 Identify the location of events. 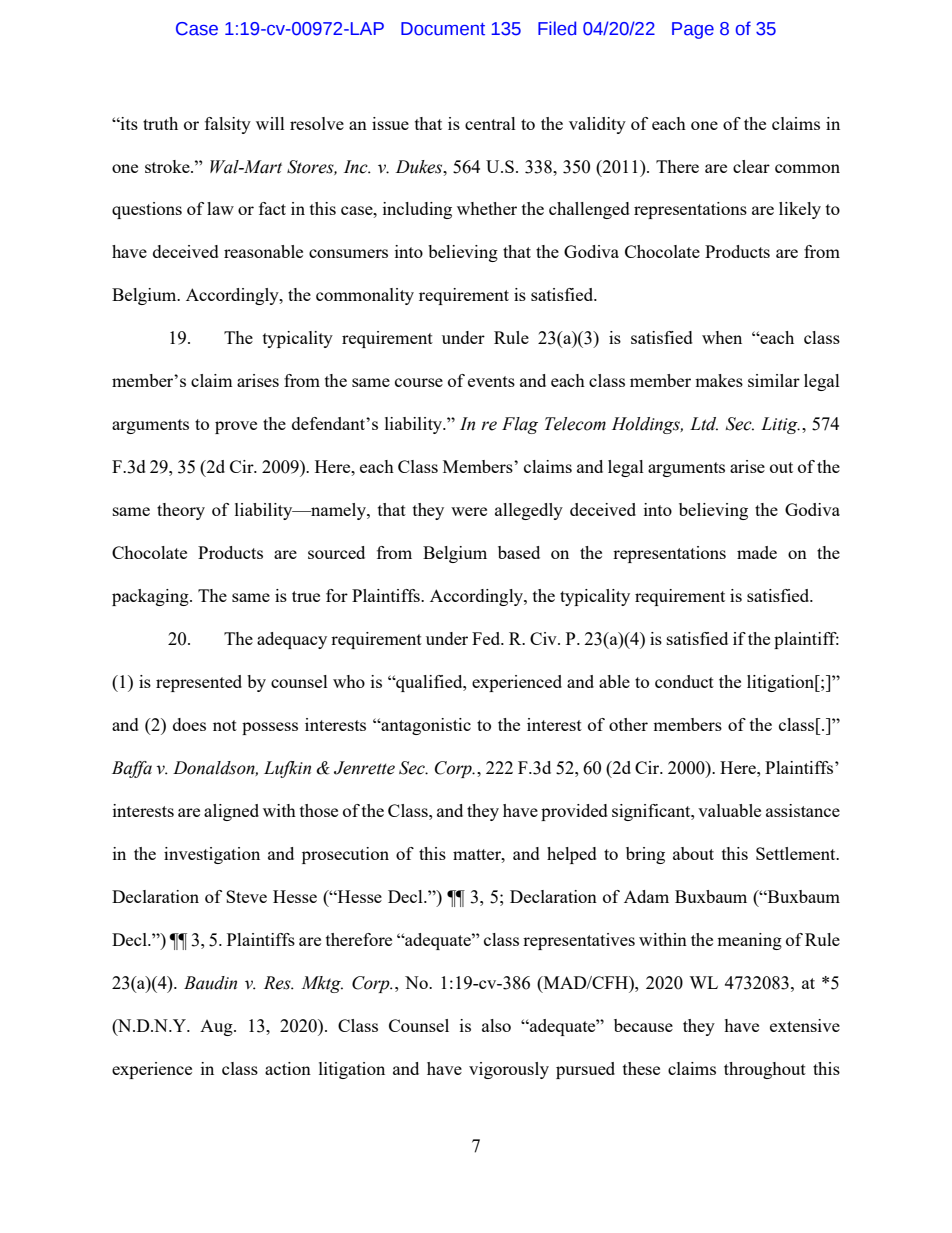
(491, 381).
